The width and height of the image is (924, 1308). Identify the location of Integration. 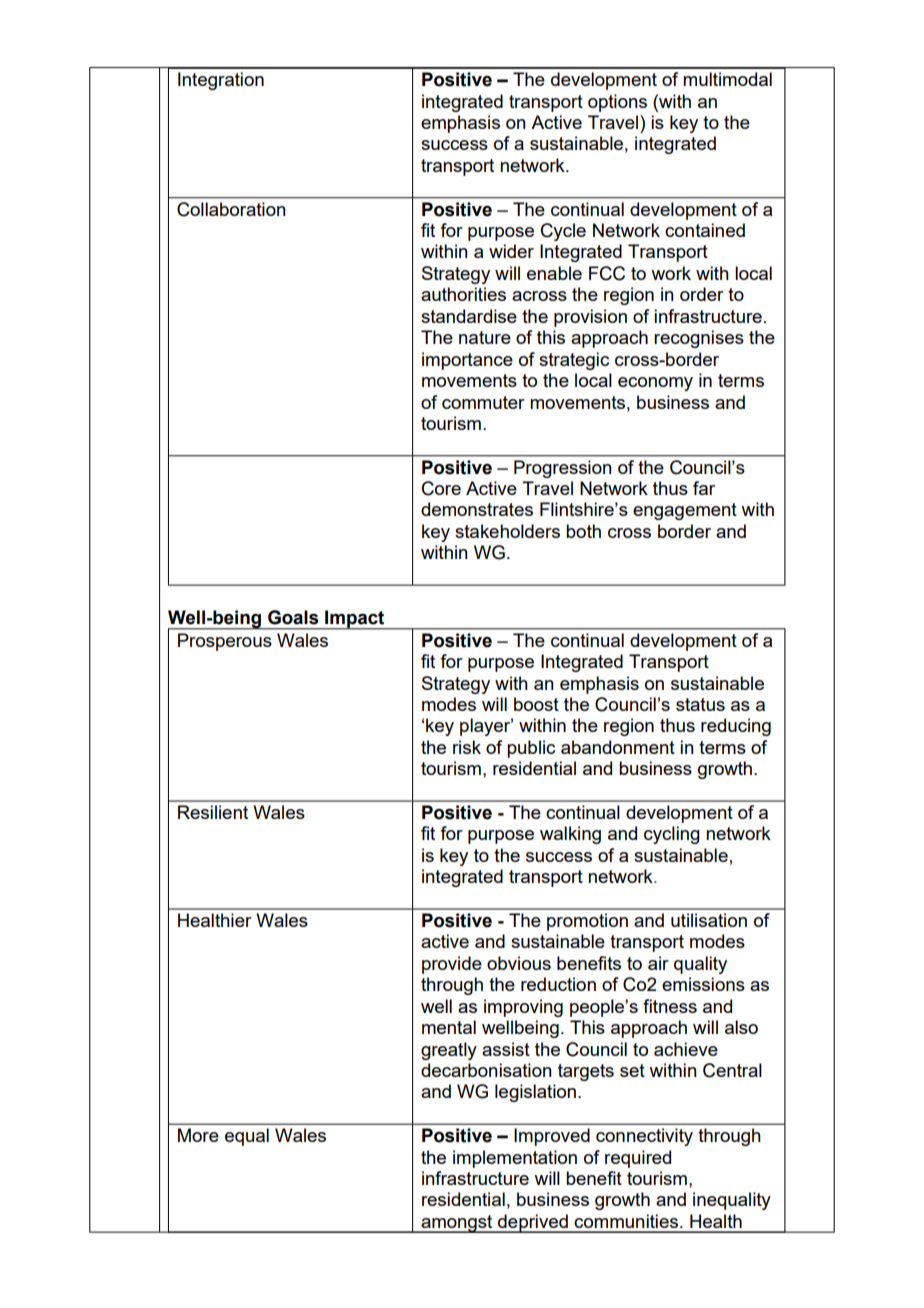
(221, 81).
